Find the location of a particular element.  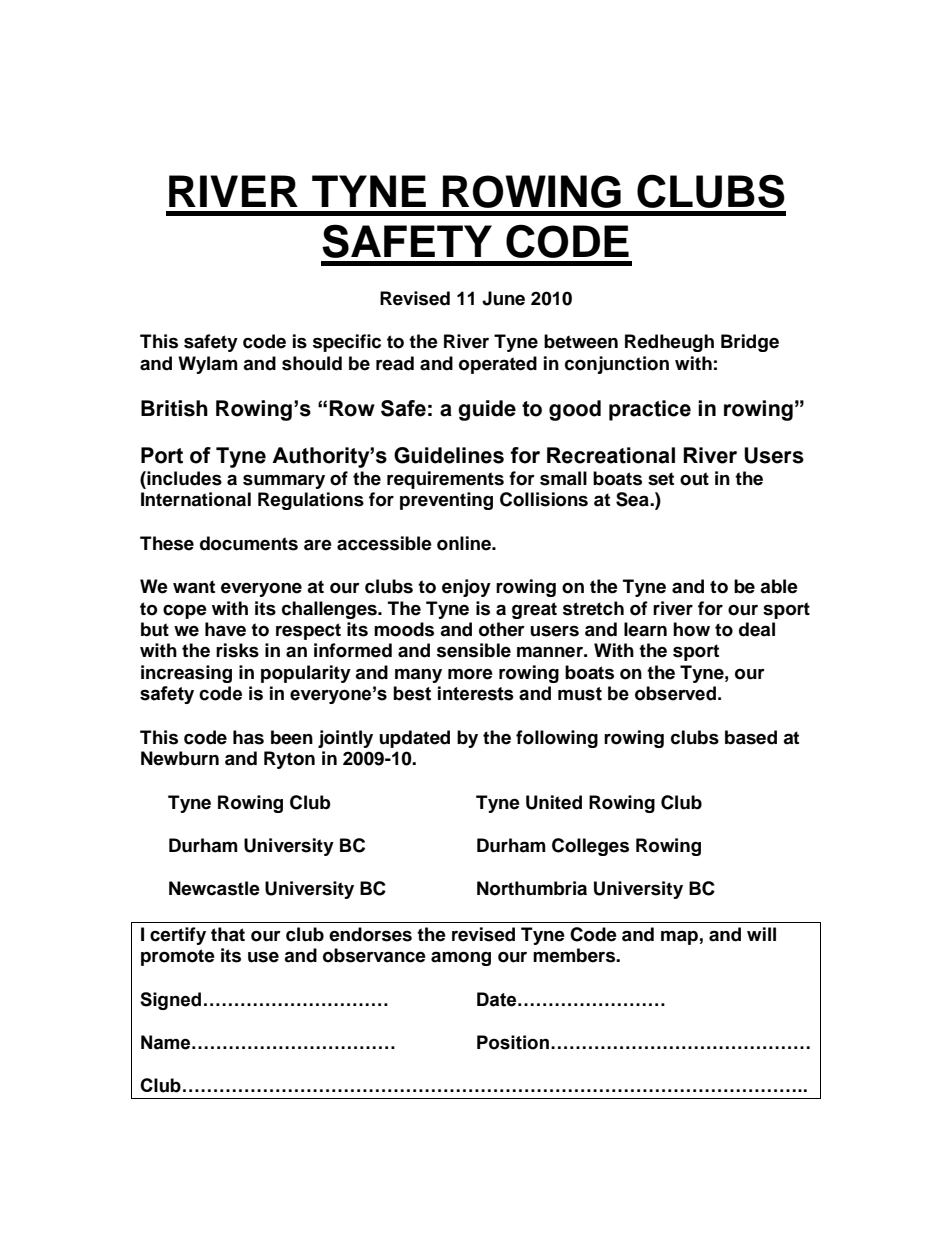

preventing is located at coordinates (446, 501).
